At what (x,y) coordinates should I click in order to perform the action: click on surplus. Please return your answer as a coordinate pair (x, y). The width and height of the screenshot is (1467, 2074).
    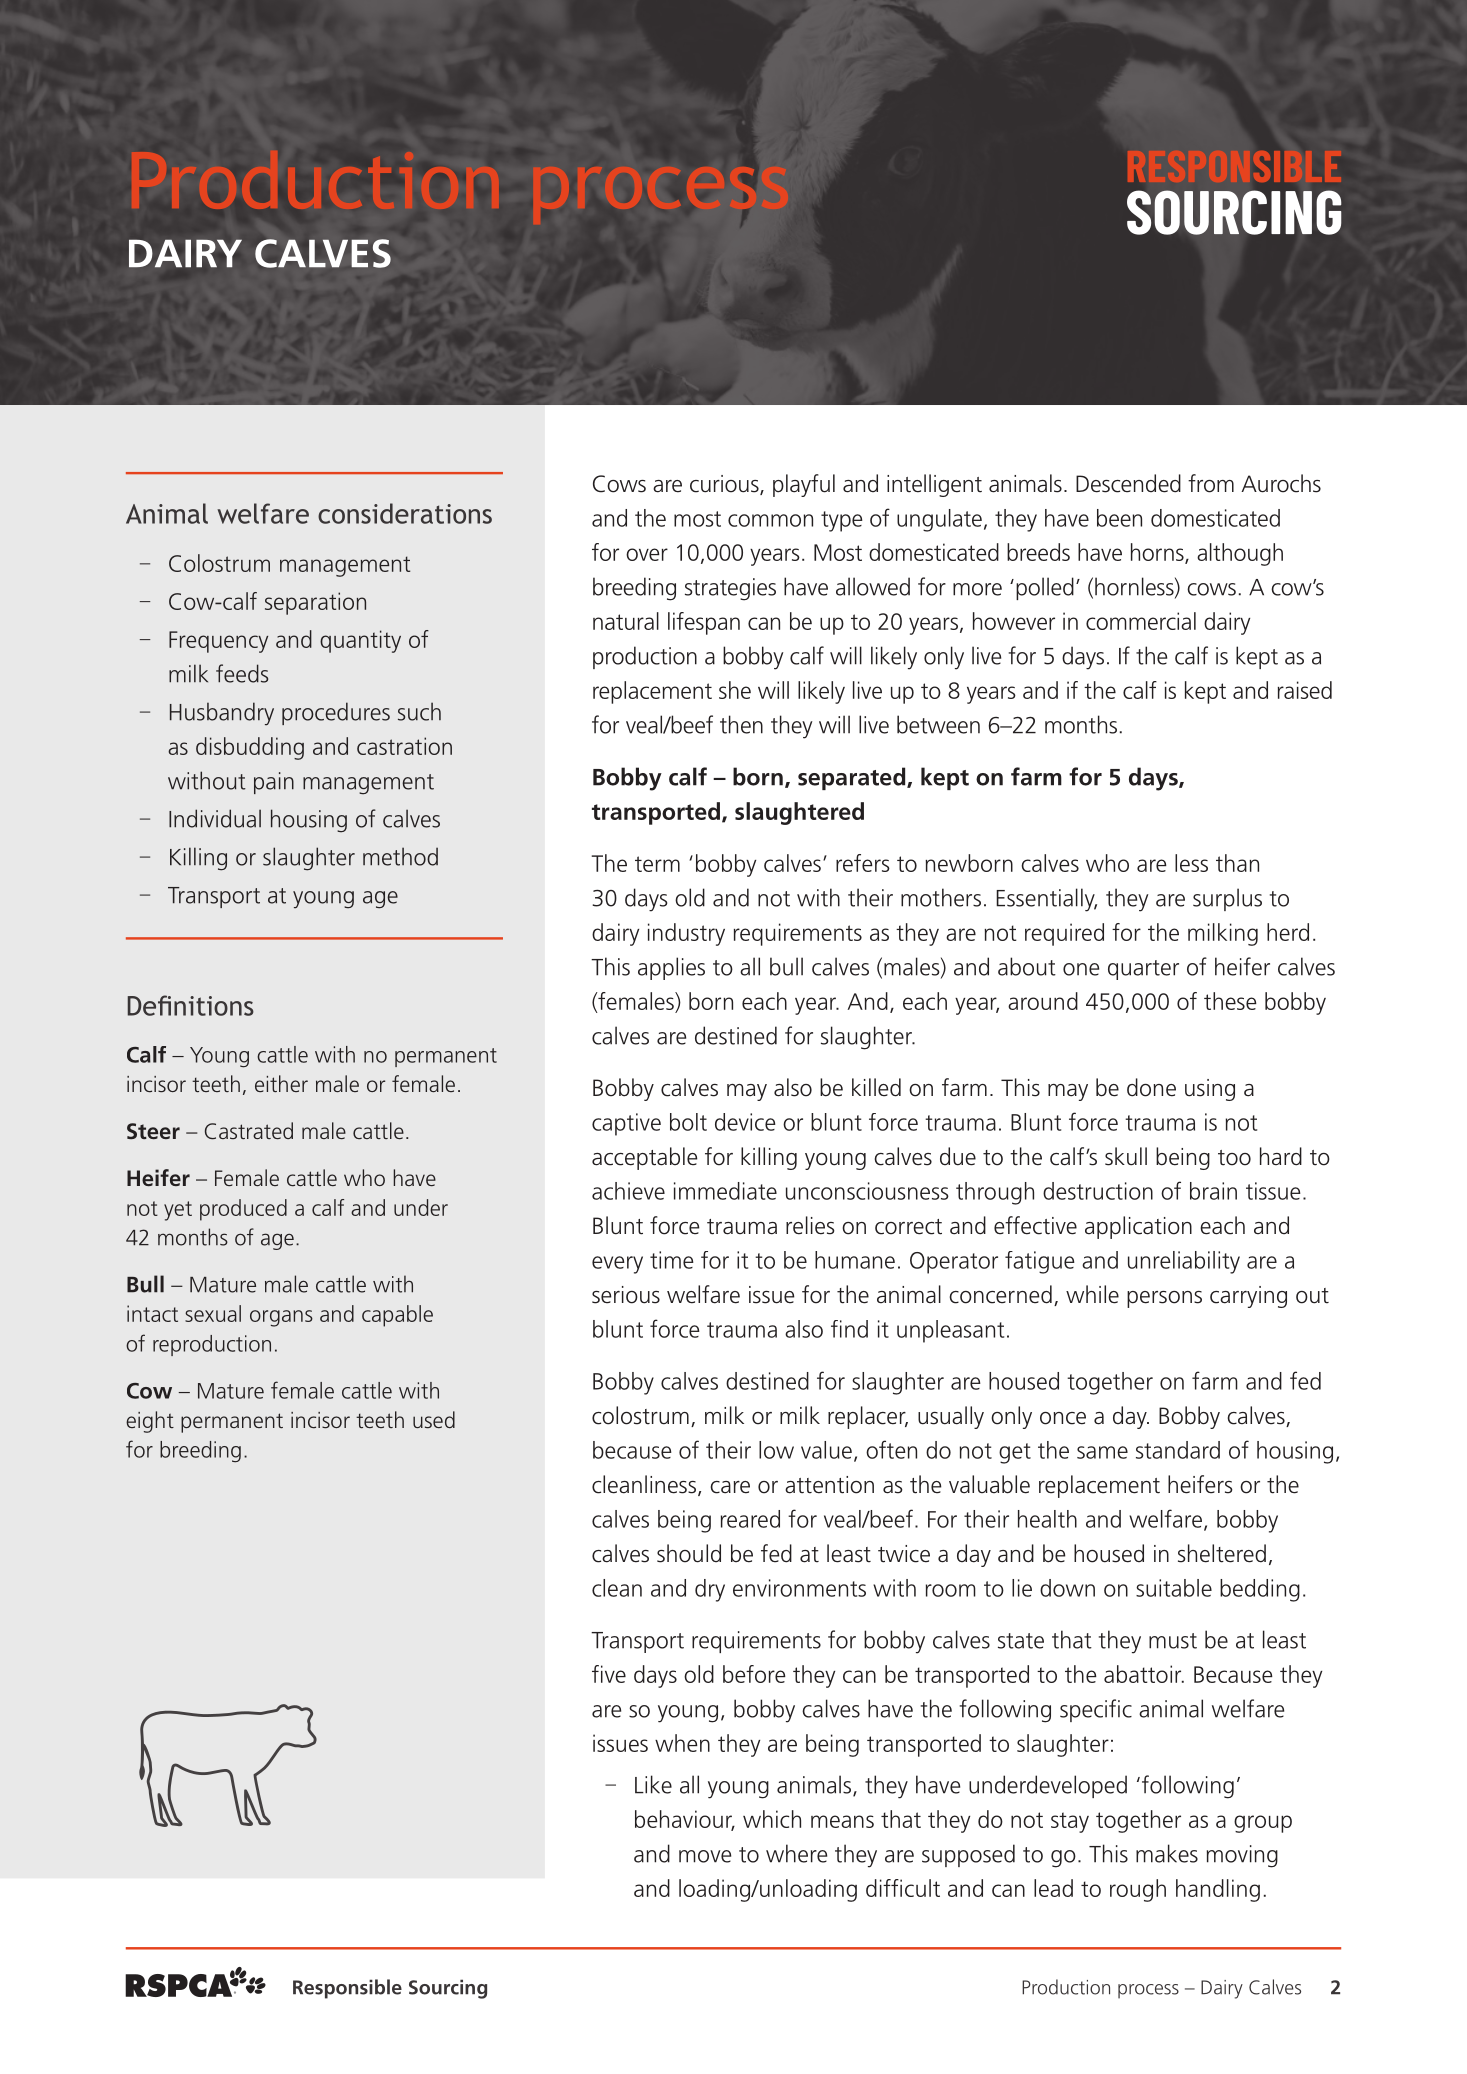
    Looking at the image, I should click on (1227, 899).
